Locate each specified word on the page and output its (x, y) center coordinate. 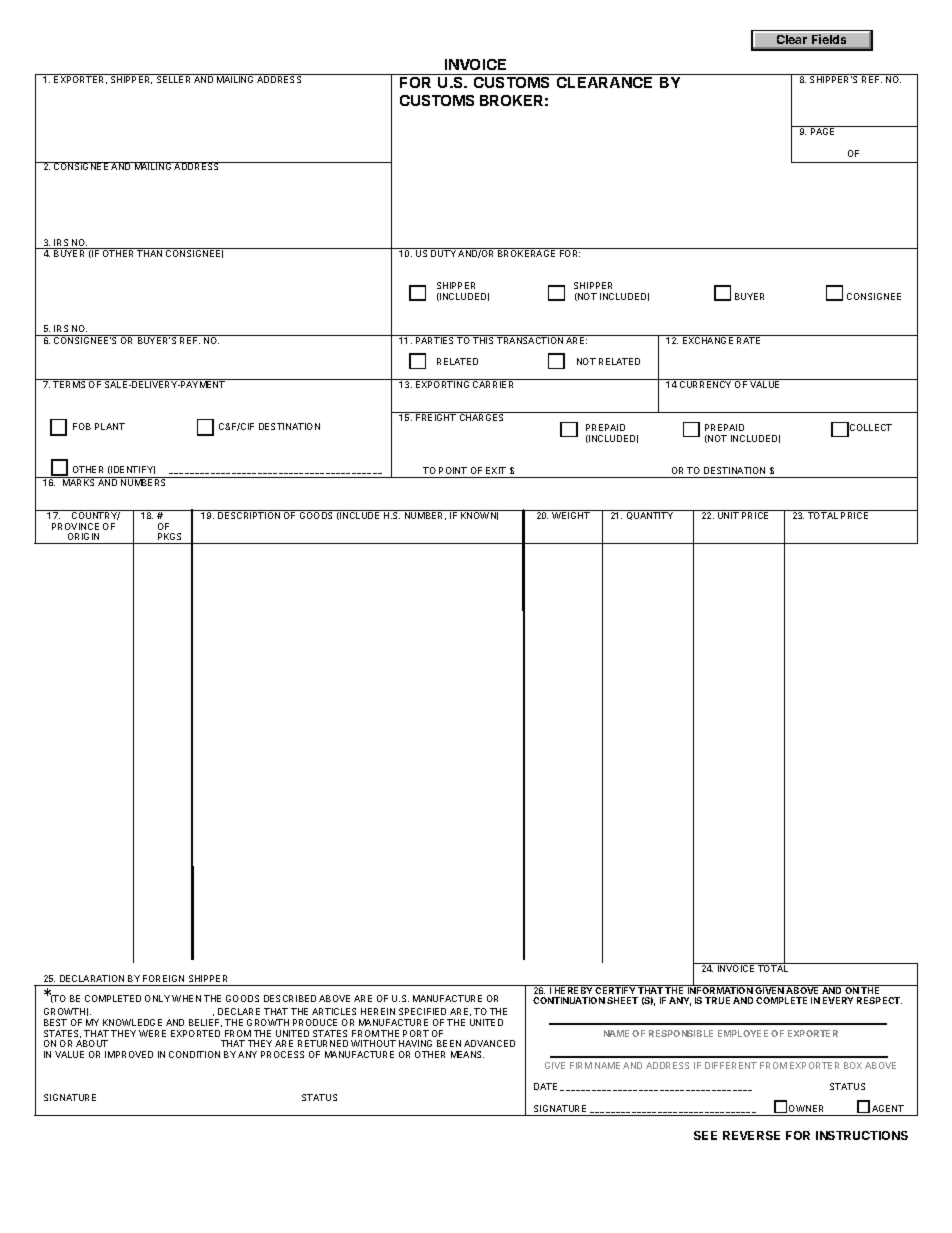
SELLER (174, 78)
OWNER (806, 1108)
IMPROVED (129, 1054)
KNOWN (479, 515)
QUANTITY (650, 515)
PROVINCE (75, 526)
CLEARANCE (604, 82)
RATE (749, 339)
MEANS (467, 1054)
